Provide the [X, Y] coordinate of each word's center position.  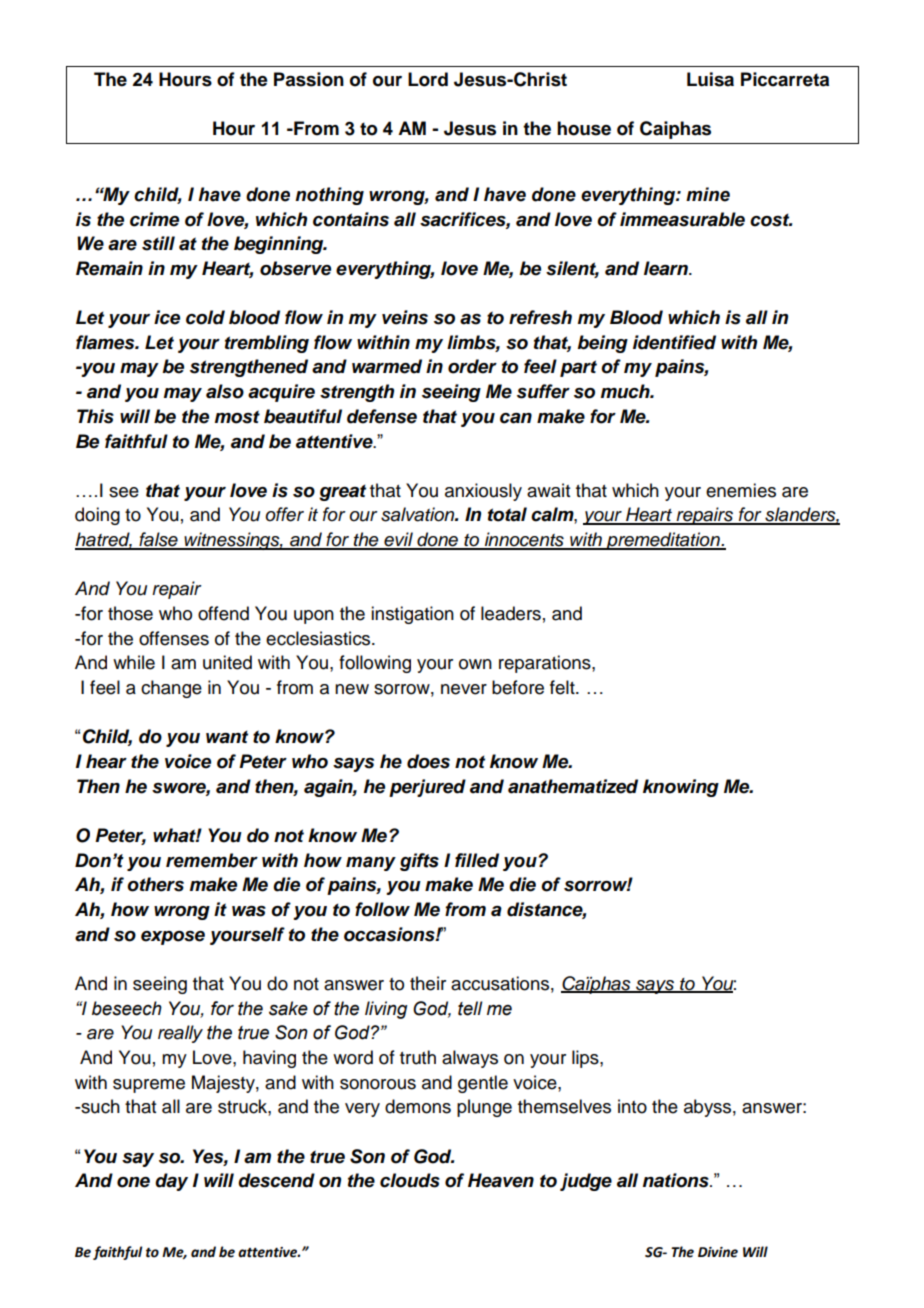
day [171, 1182]
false [158, 540]
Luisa [710, 79]
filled [477, 860]
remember [212, 860]
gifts [419, 862]
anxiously [483, 492]
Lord [428, 79]
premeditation [663, 541]
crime [154, 219]
